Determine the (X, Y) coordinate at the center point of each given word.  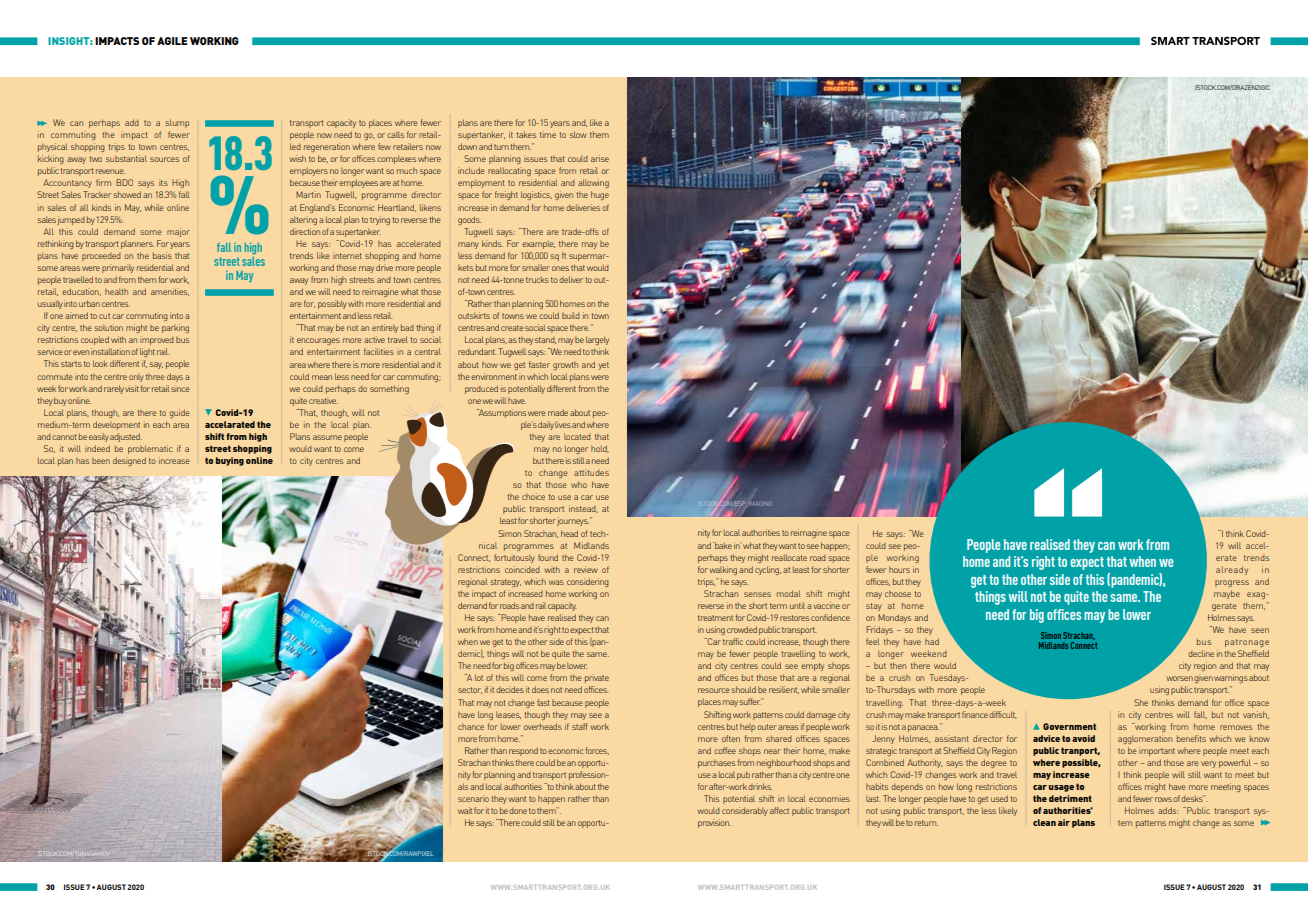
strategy (505, 583)
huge (600, 195)
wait (465, 810)
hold (600, 449)
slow (578, 134)
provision (714, 823)
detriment (1070, 798)
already (1232, 570)
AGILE (172, 41)
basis (162, 255)
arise (600, 158)
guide (179, 413)
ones (560, 268)
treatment (715, 618)
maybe (1227, 594)
